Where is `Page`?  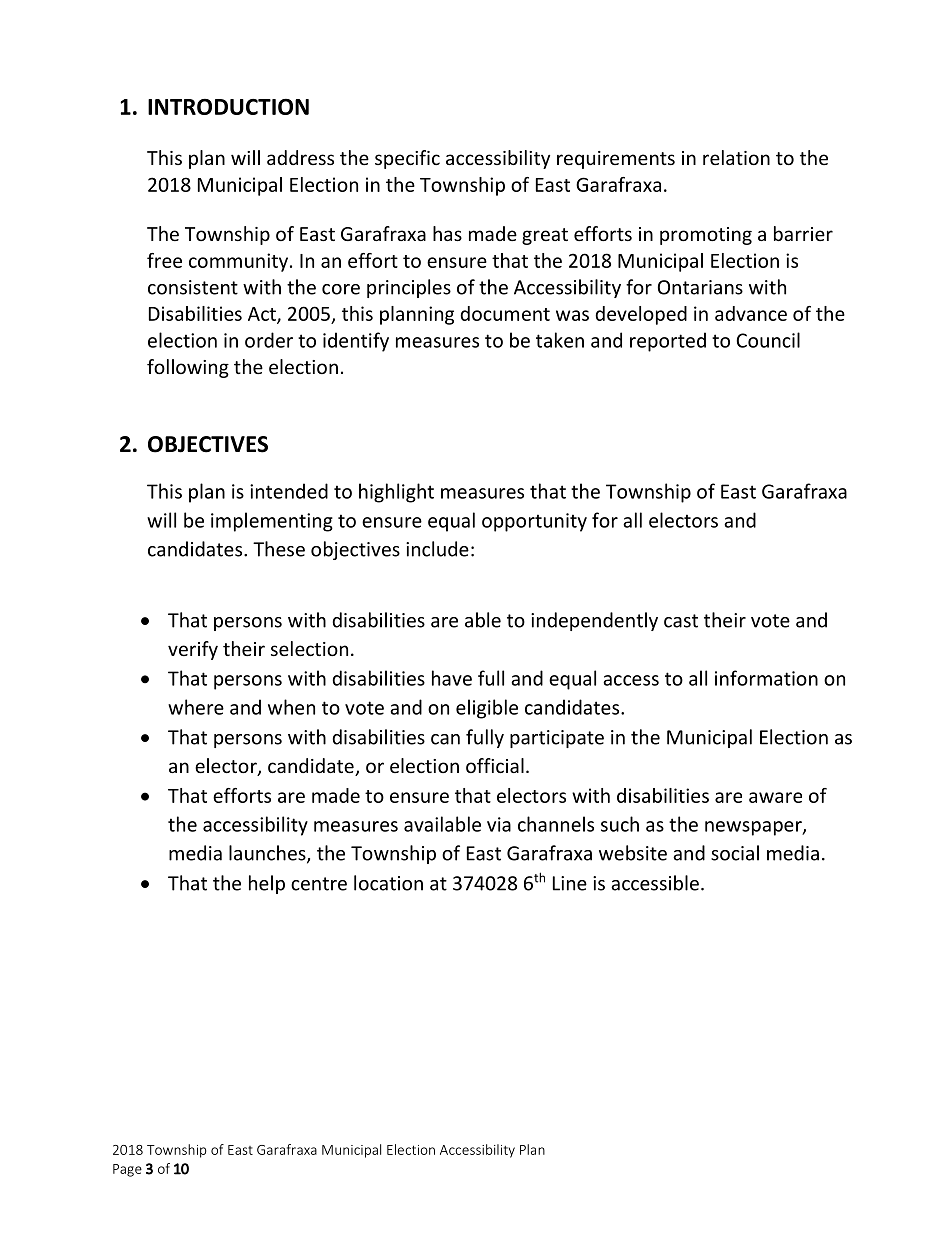
Page is located at coordinates (127, 1170).
